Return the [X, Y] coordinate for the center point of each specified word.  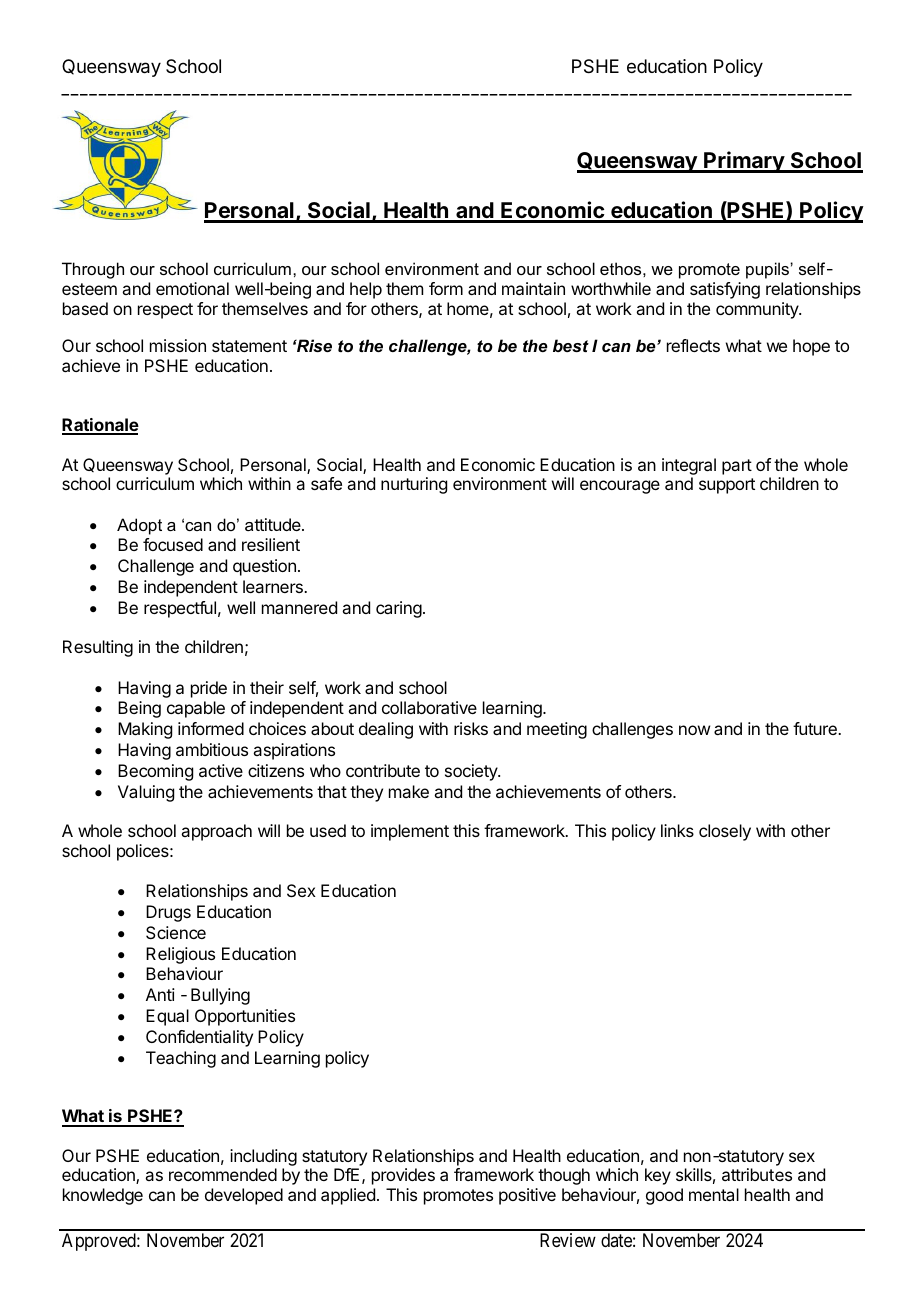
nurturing [414, 485]
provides [403, 1176]
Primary [744, 162]
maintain [533, 288]
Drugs [168, 913]
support [727, 486]
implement [410, 832]
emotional [192, 288]
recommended [223, 1174]
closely [725, 832]
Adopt [139, 526]
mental [714, 1194]
